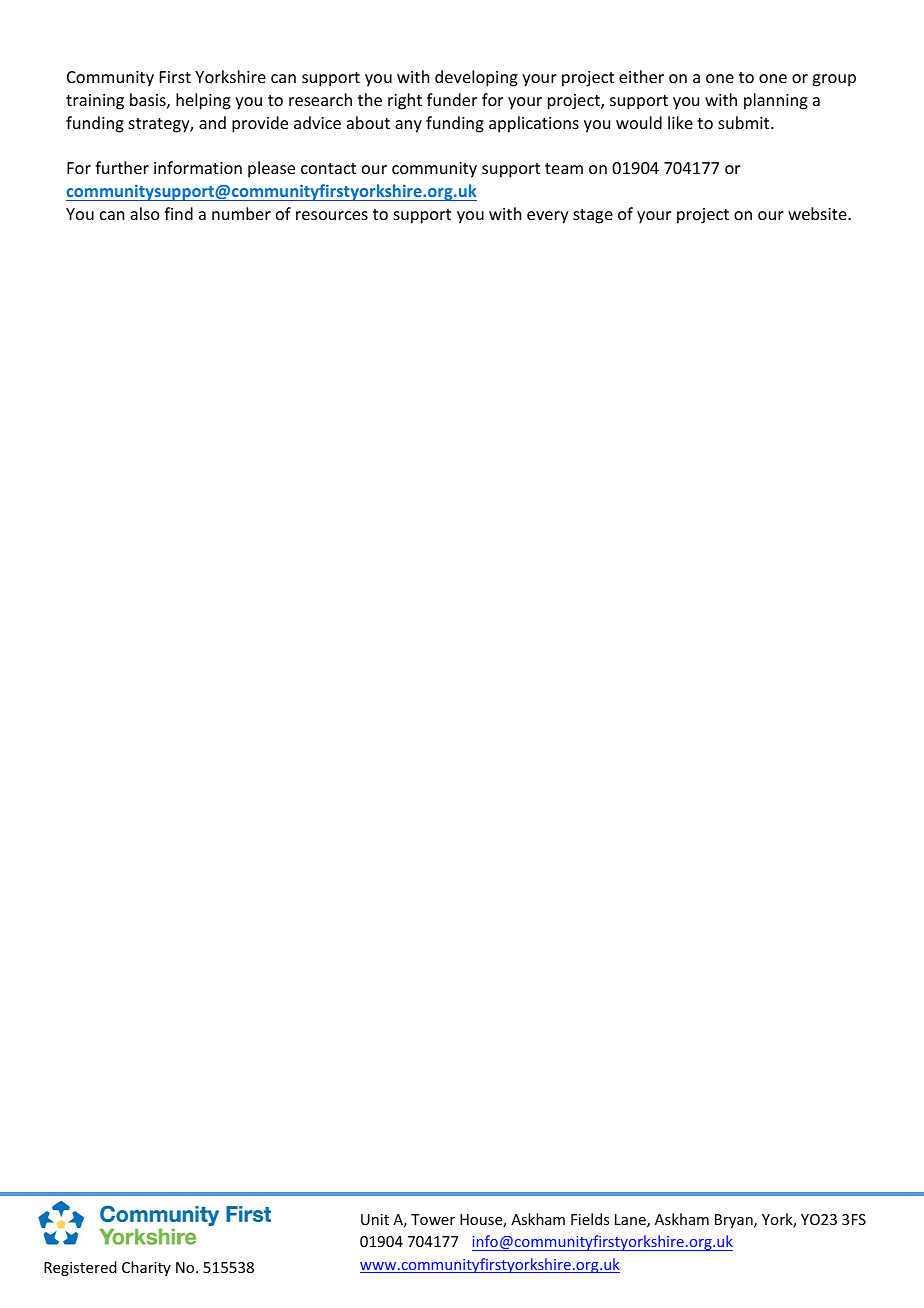  Describe the element at coordinates (745, 122) in the document. I see `submit` at that location.
